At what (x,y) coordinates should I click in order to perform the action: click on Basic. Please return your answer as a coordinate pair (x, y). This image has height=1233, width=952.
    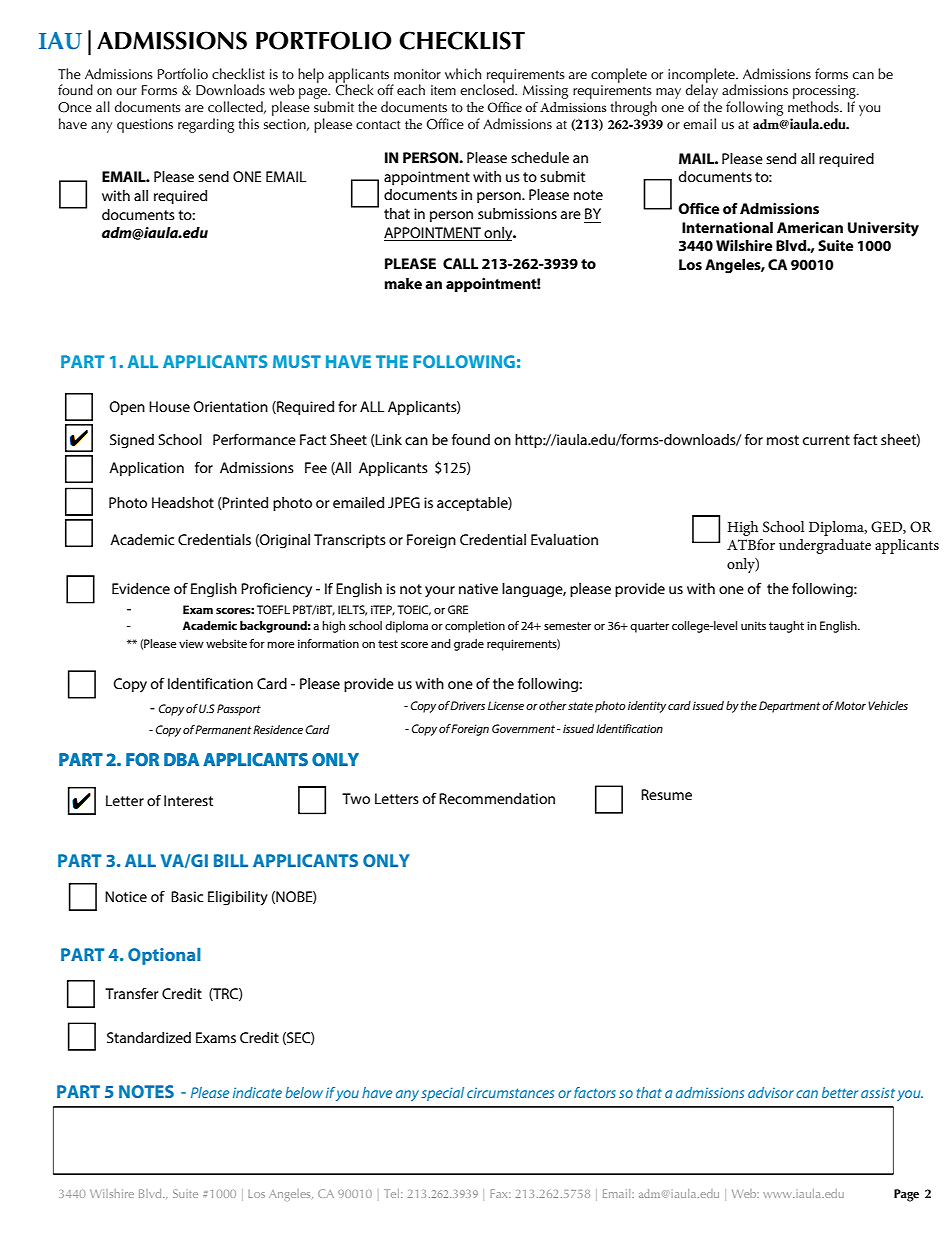
    Looking at the image, I should click on (187, 896).
